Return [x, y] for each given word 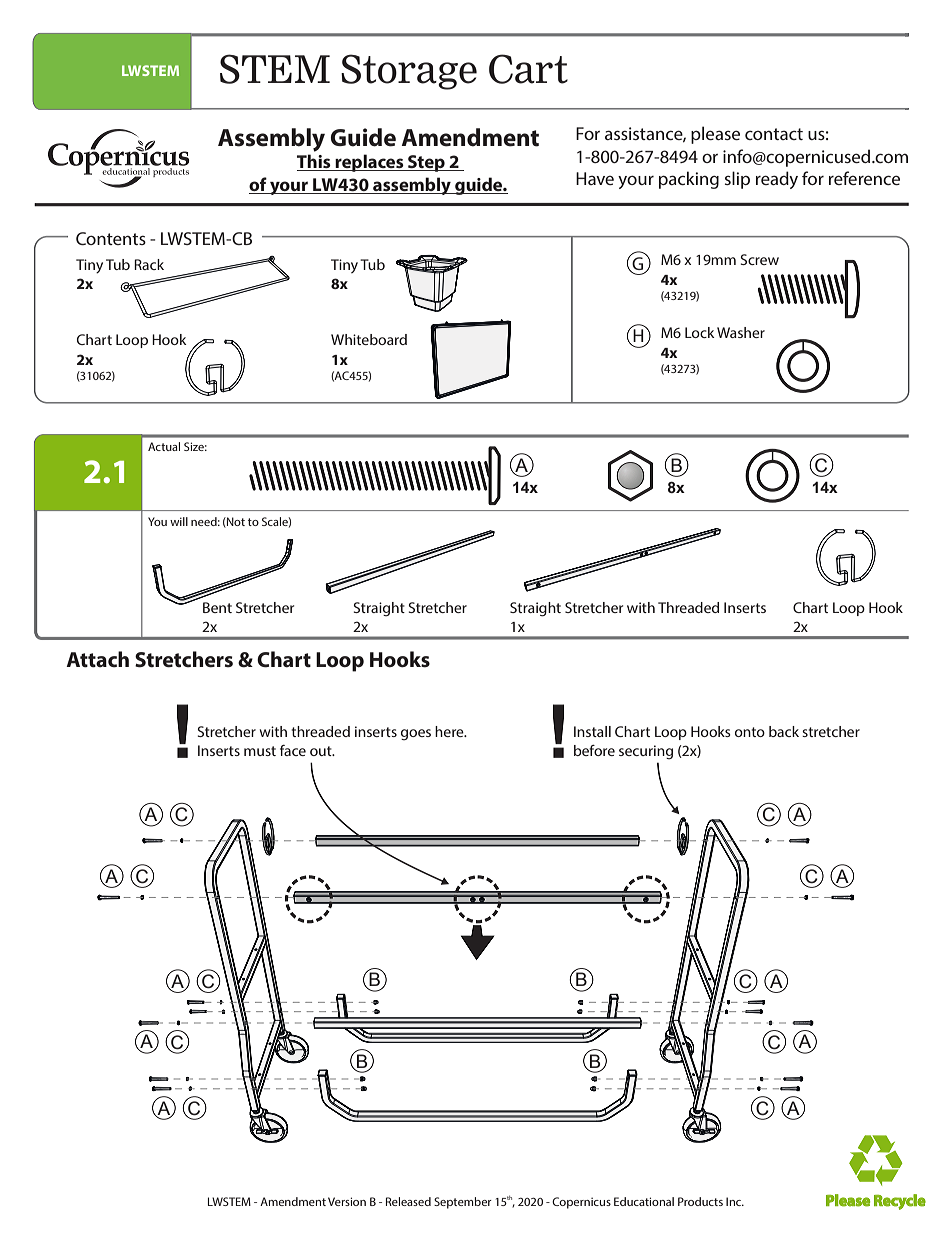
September [463, 1203]
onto [750, 732]
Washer [741, 332]
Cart [528, 69]
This [315, 162]
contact [774, 134]
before [594, 750]
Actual [164, 446]
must [260, 751]
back [784, 731]
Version [347, 1201]
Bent [217, 607]
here [450, 731]
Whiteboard [369, 339]
